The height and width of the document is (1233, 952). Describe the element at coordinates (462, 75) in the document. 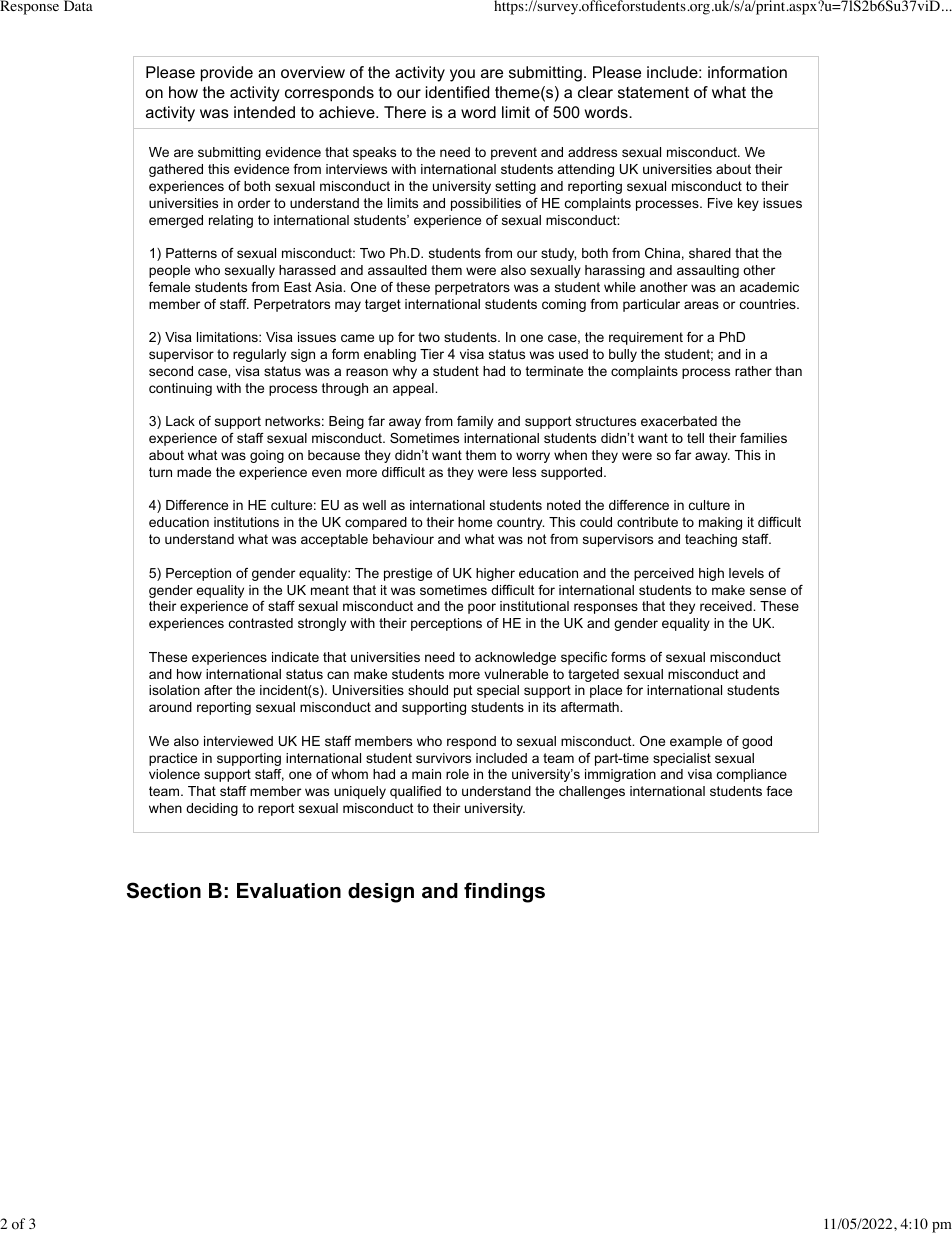

I see `you` at that location.
